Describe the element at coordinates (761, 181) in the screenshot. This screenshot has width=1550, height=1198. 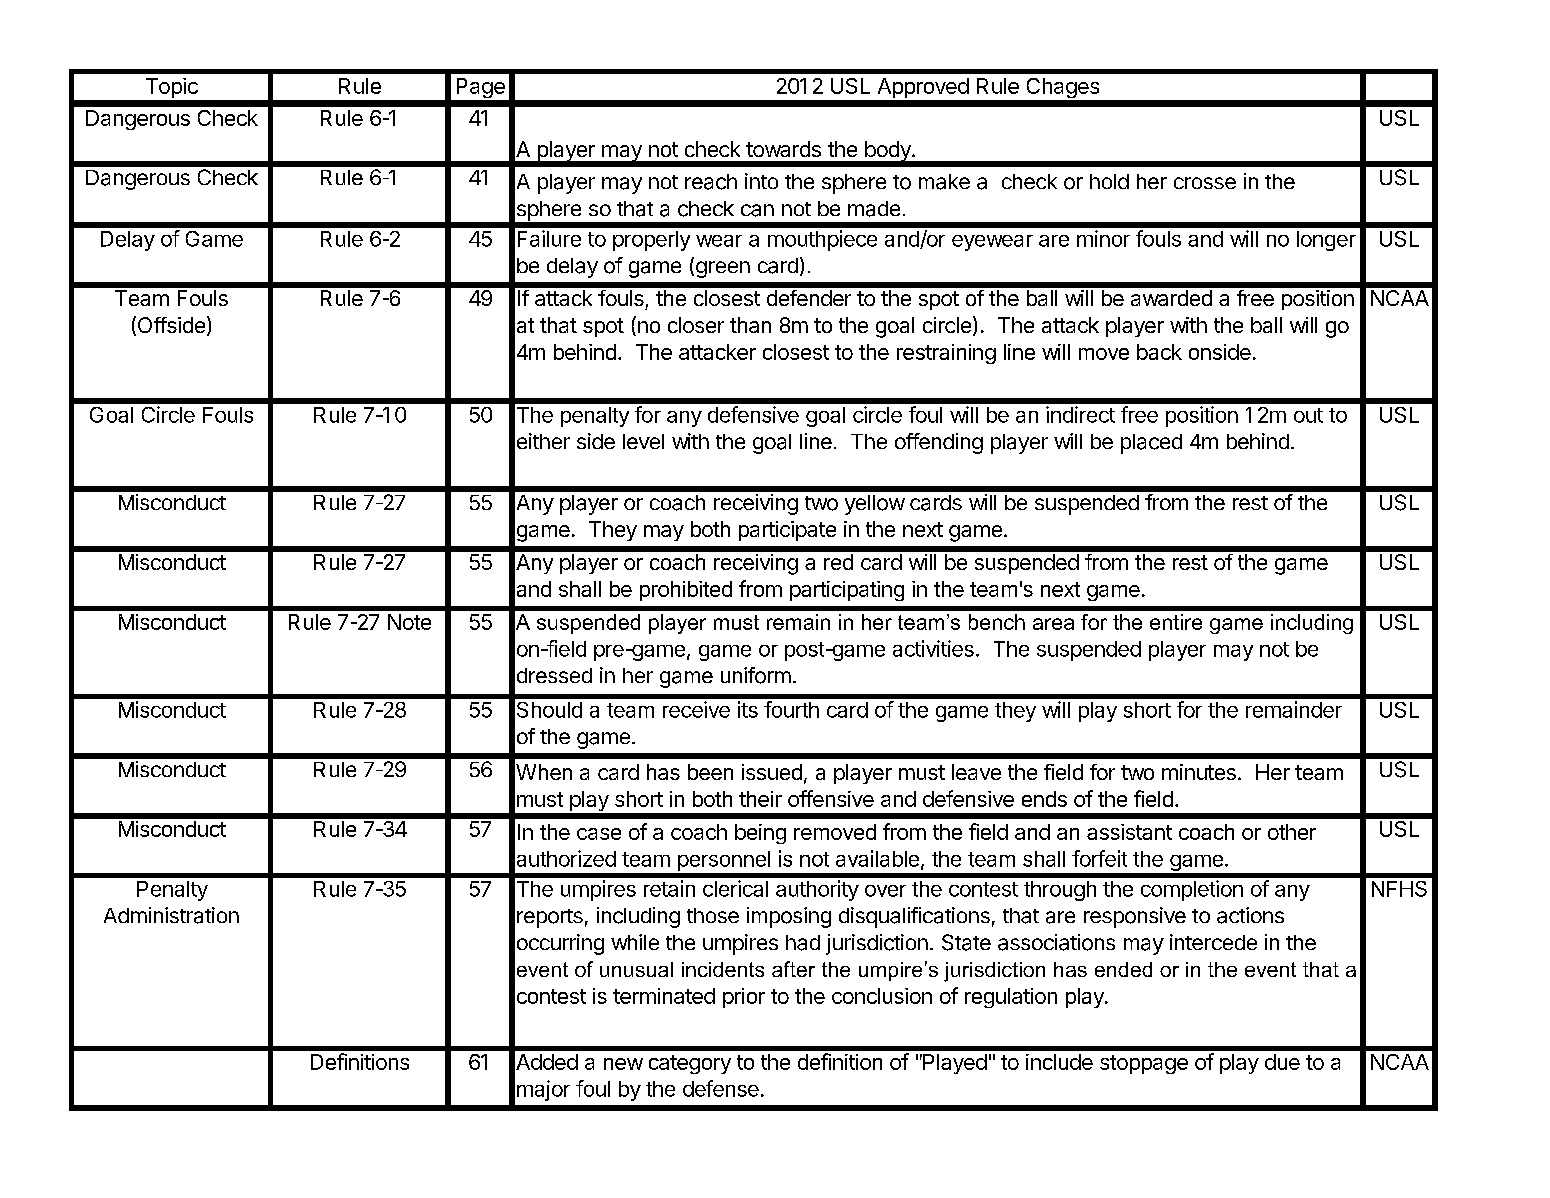
I see `into` at that location.
